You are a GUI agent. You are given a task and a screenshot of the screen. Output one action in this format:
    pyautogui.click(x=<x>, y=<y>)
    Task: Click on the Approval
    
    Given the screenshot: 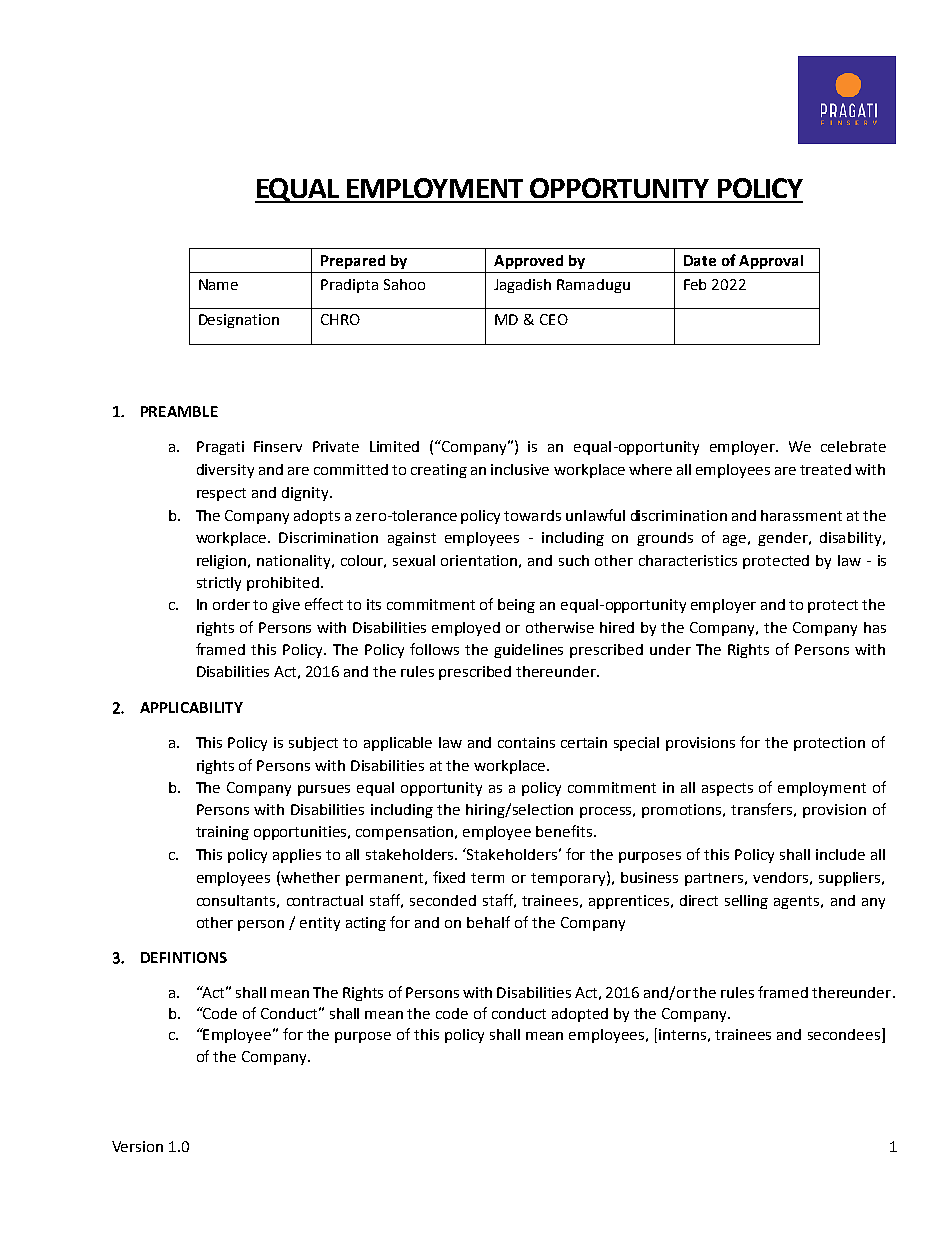 What is the action you would take?
    pyautogui.click(x=771, y=262)
